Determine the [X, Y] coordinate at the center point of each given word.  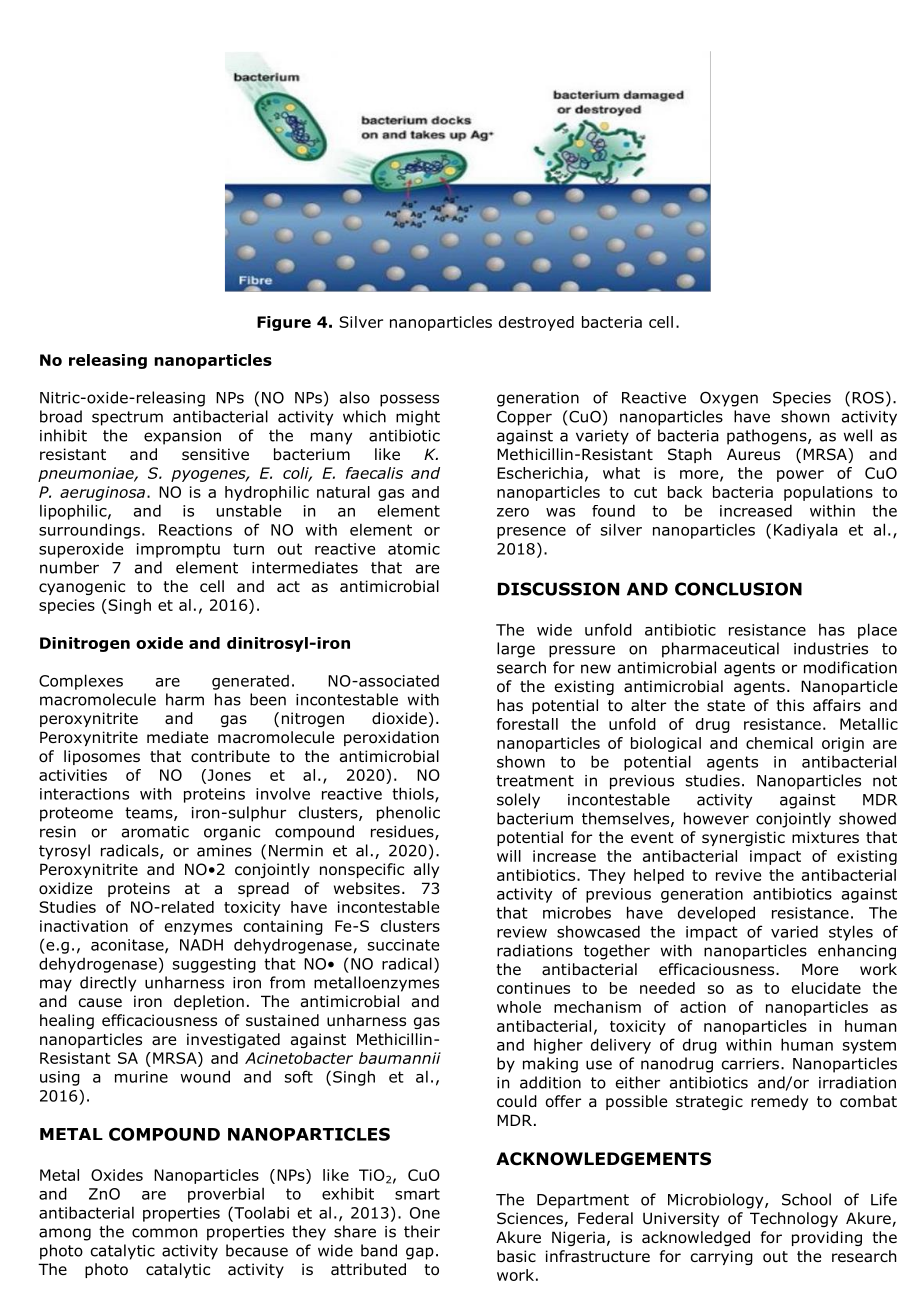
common [164, 1233]
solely [518, 801]
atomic [414, 549]
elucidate [826, 988]
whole [519, 1007]
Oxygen [729, 399]
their [422, 1231]
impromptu [178, 550]
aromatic [155, 832]
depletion [209, 1002]
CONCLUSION [738, 589]
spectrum [127, 418]
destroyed [536, 323]
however [716, 818]
